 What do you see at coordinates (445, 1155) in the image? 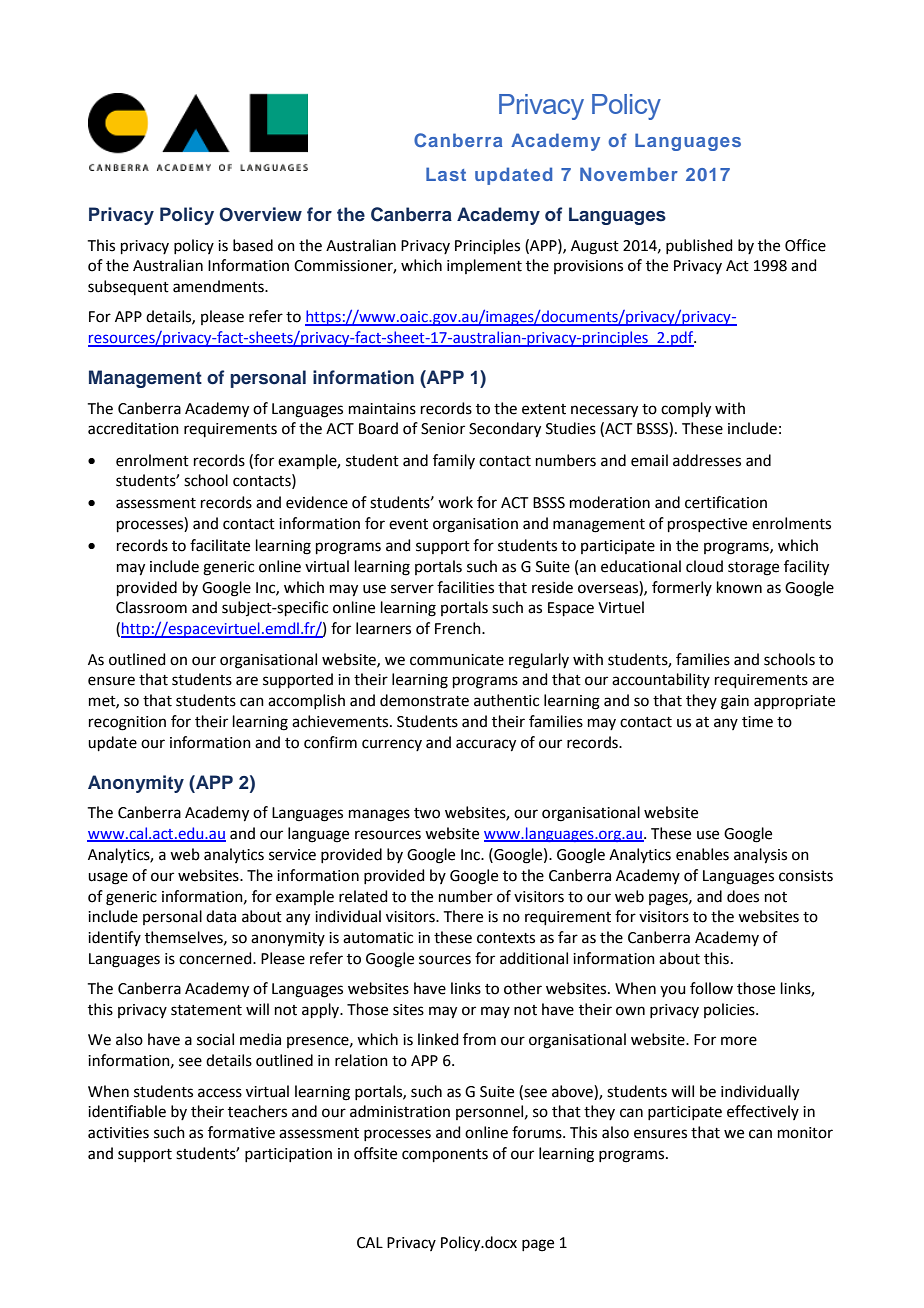
I see `components` at bounding box center [445, 1155].
